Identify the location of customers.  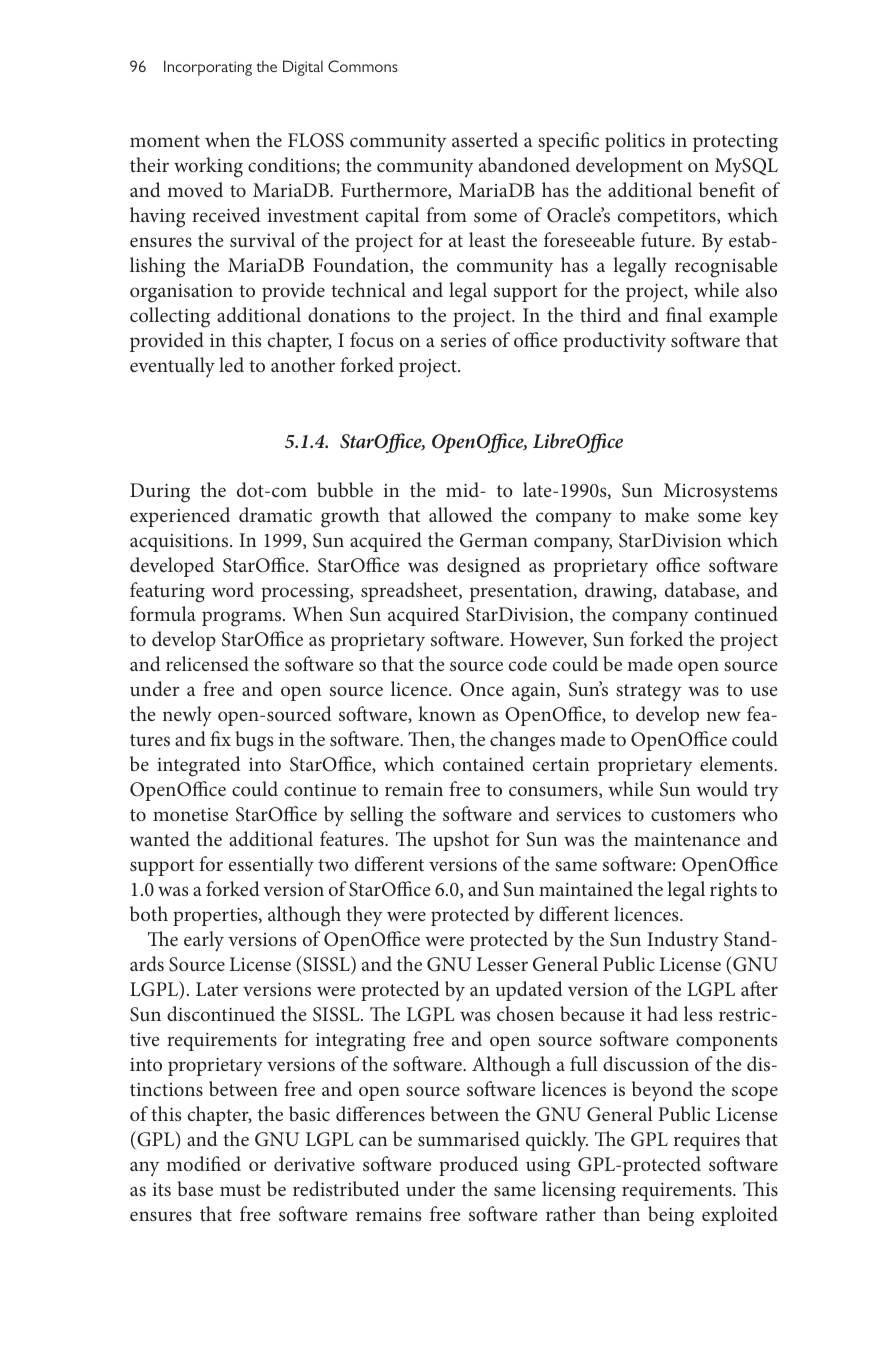
(693, 815).
